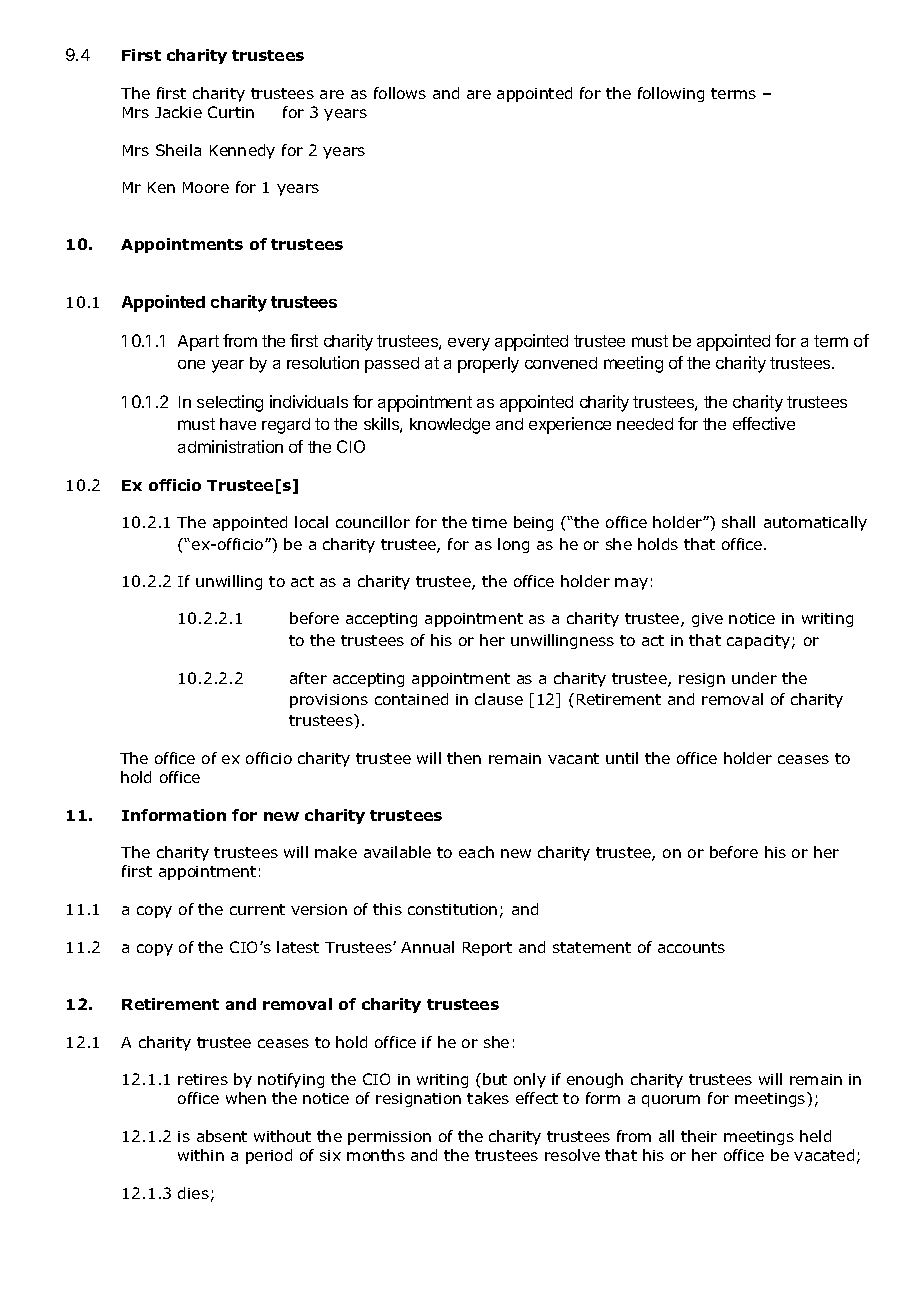 The height and width of the screenshot is (1308, 924). I want to click on long, so click(513, 545).
